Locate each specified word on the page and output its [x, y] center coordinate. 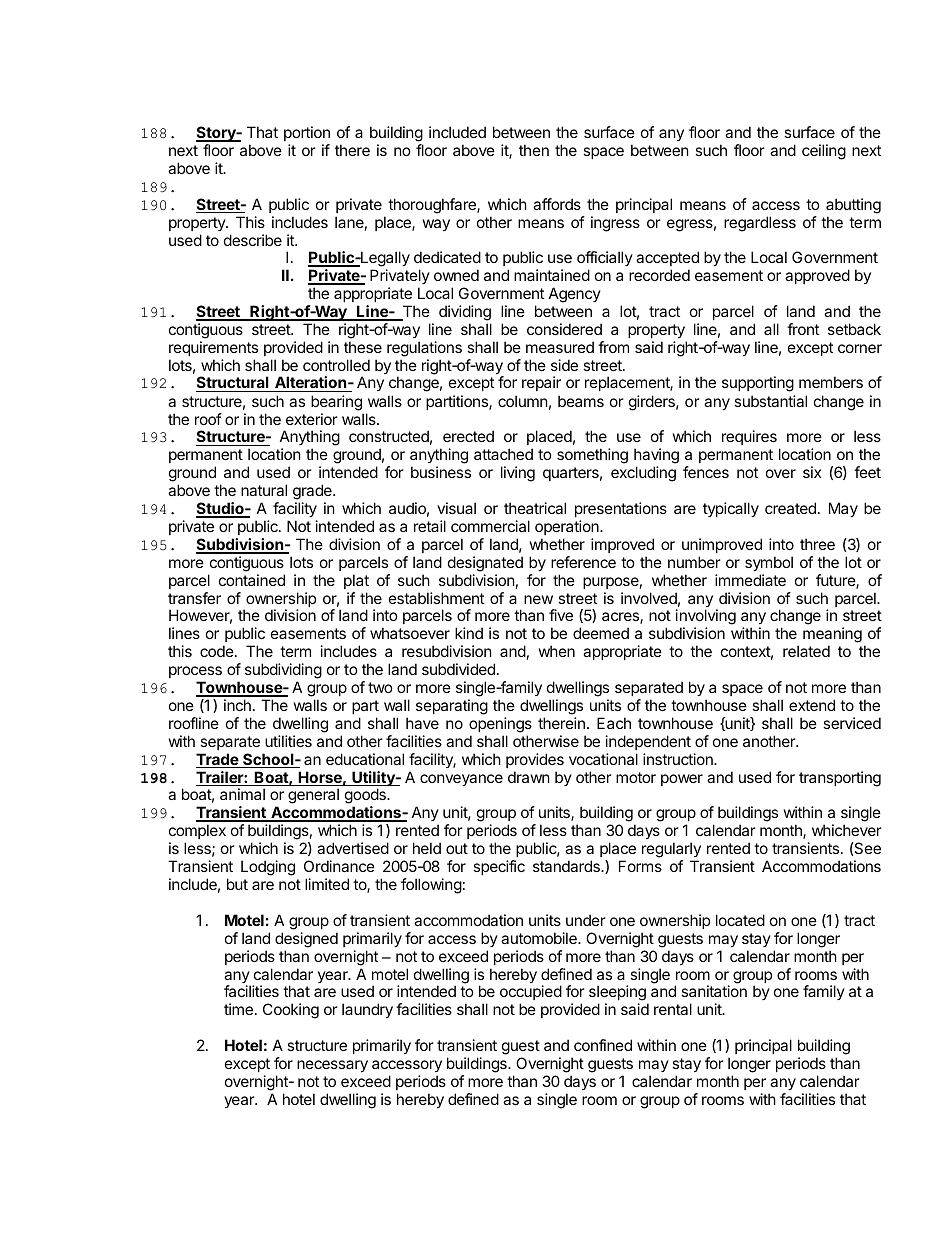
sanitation [714, 991]
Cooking [291, 1011]
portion [307, 133]
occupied [531, 994]
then [534, 150]
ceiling [824, 152]
